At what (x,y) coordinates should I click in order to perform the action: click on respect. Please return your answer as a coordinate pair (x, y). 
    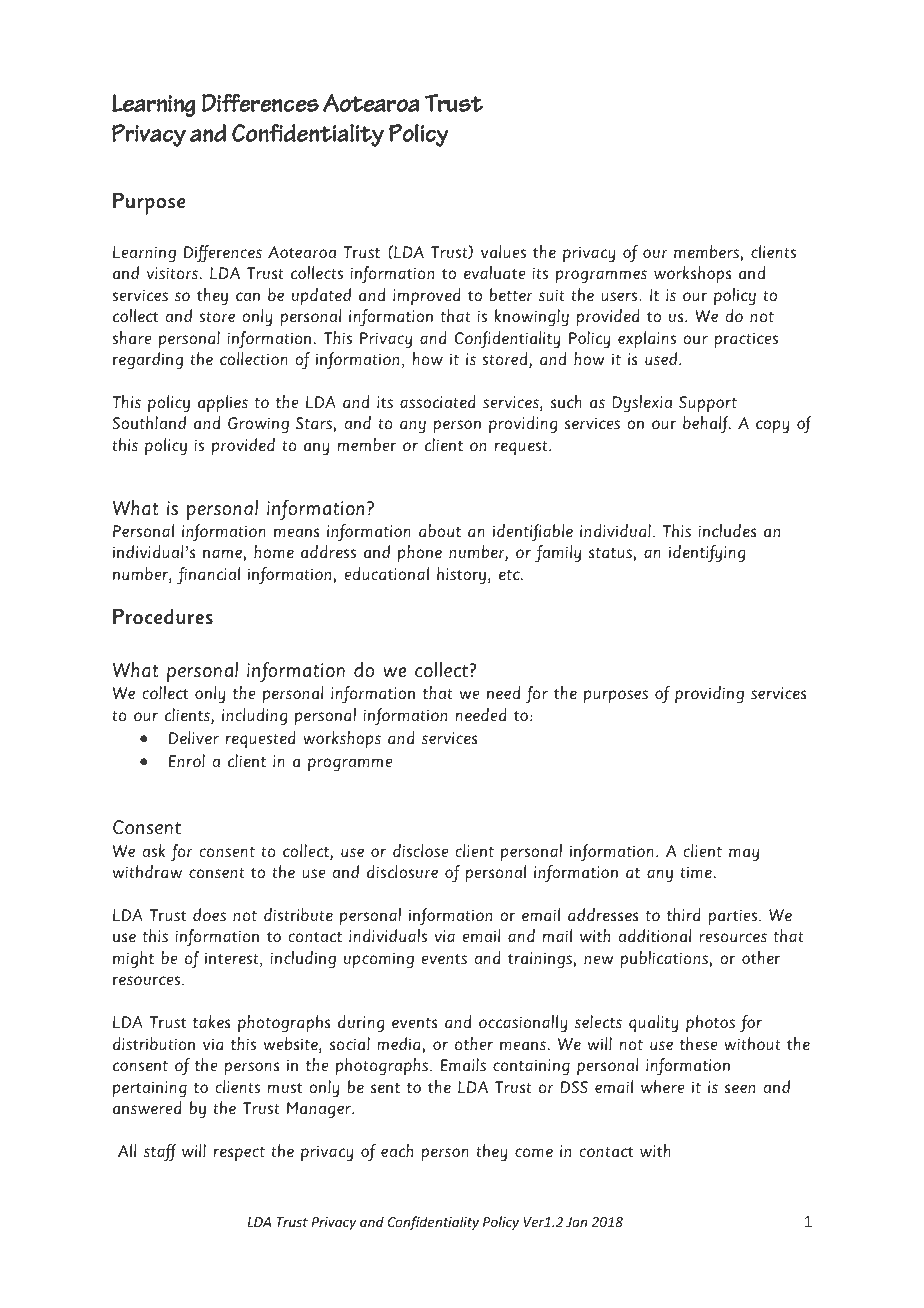
    Looking at the image, I should click on (239, 1154).
